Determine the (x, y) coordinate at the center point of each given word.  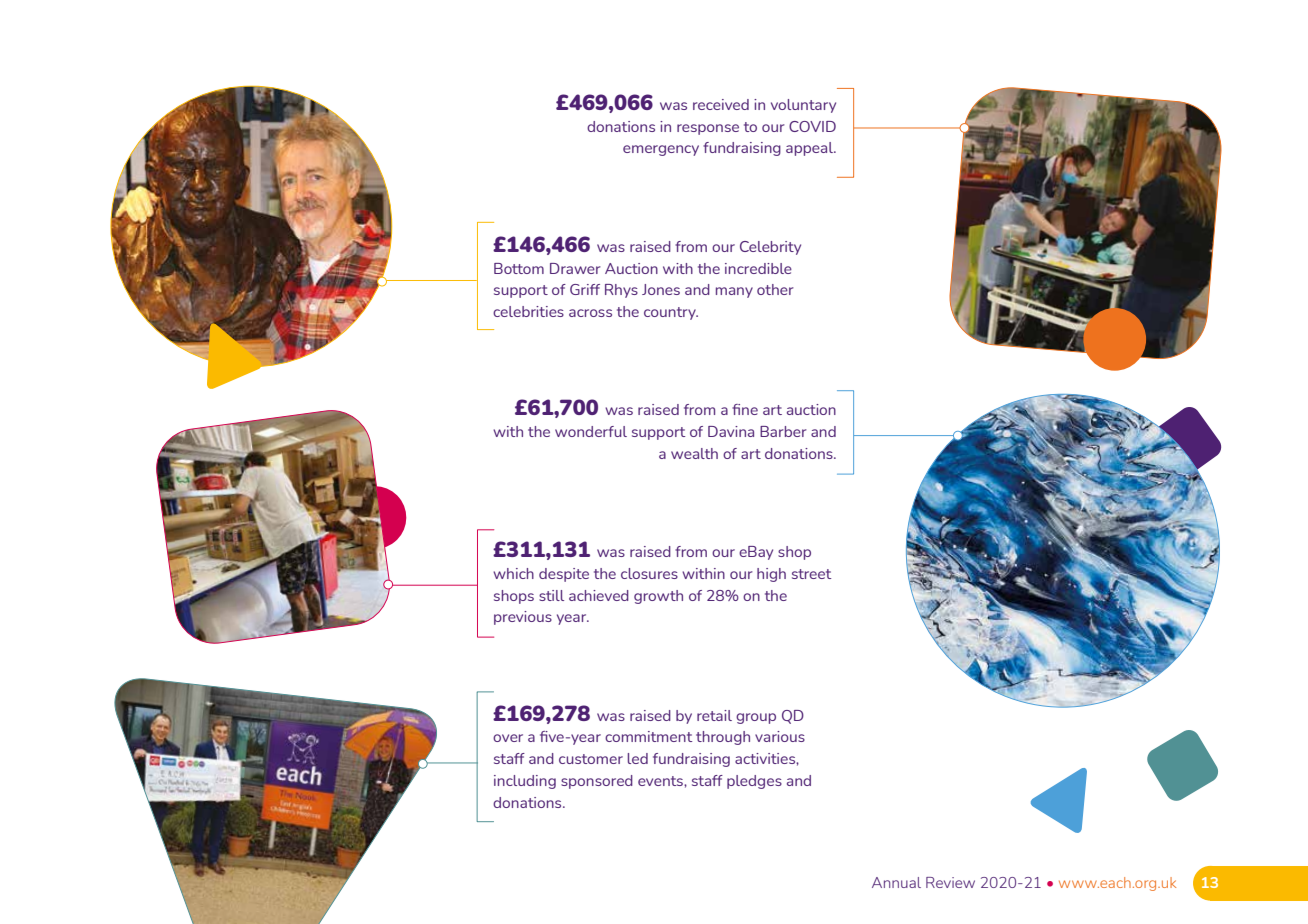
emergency (661, 150)
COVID (812, 126)
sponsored (597, 782)
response (708, 129)
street (811, 574)
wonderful (591, 431)
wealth (694, 453)
